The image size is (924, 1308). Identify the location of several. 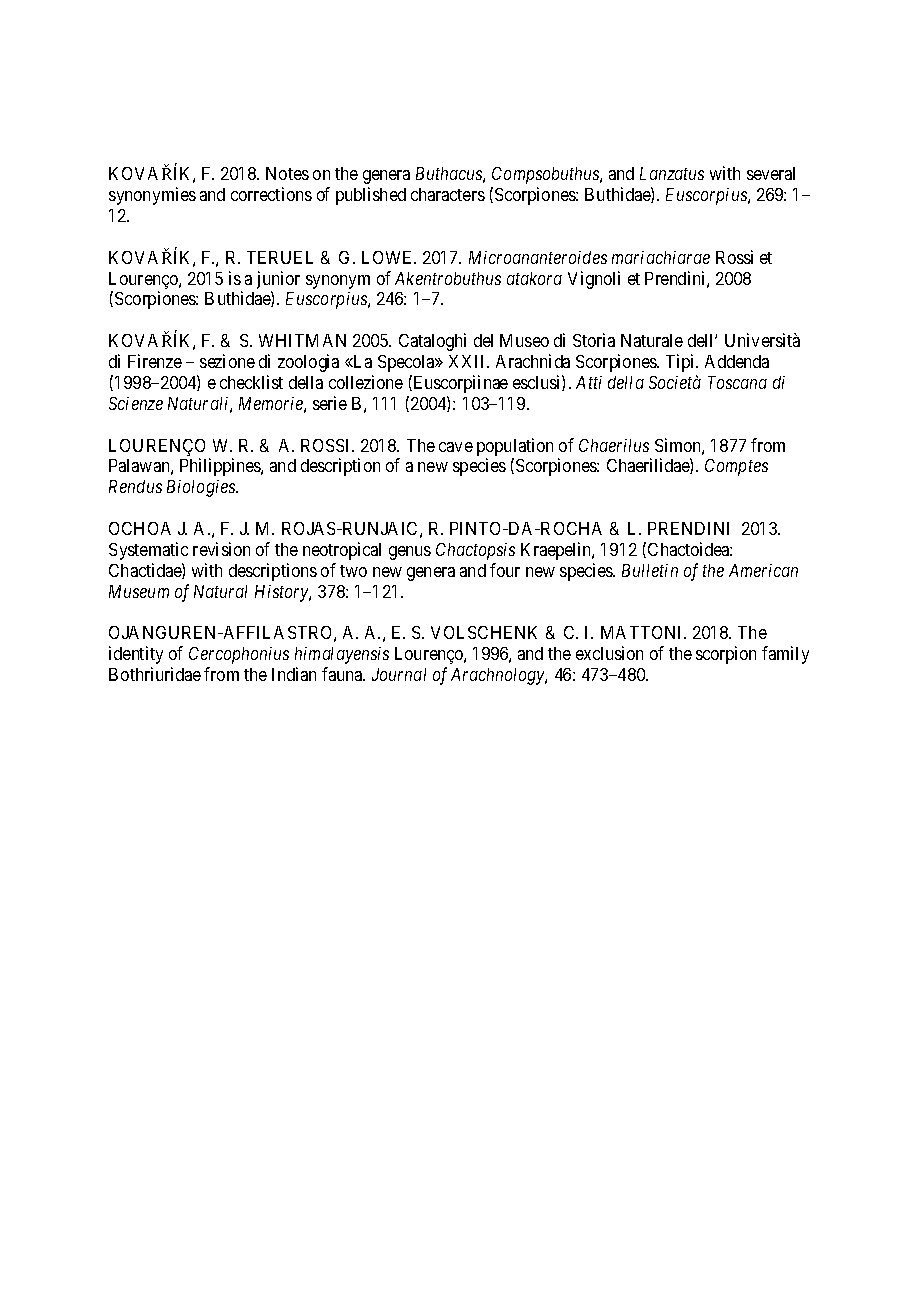
(771, 173).
